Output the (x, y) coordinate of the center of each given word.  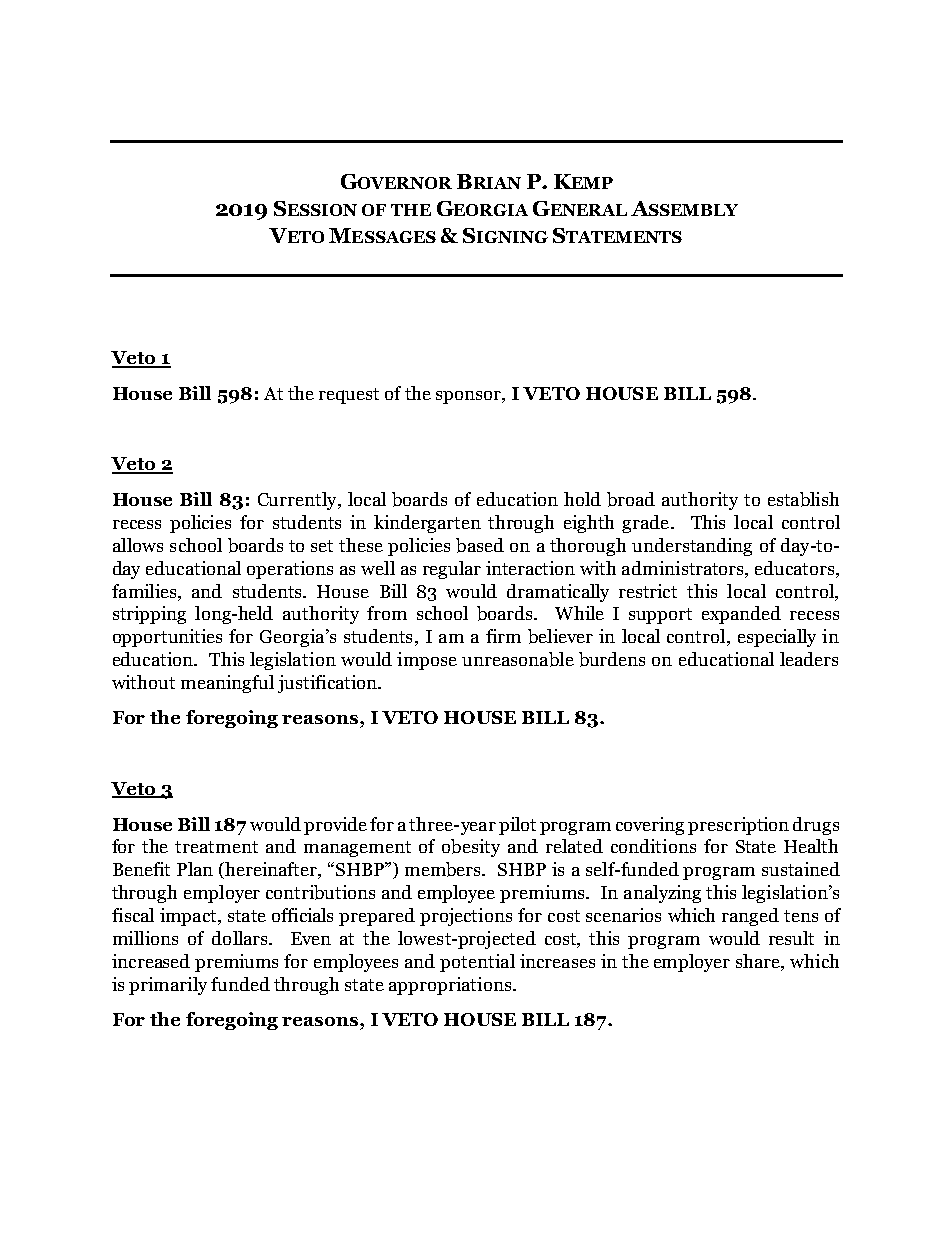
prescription (738, 826)
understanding (692, 547)
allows (138, 545)
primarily (168, 986)
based (480, 545)
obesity (471, 848)
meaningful (227, 684)
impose (427, 661)
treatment (216, 847)
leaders (809, 659)
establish (803, 499)
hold (582, 499)
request (349, 396)
